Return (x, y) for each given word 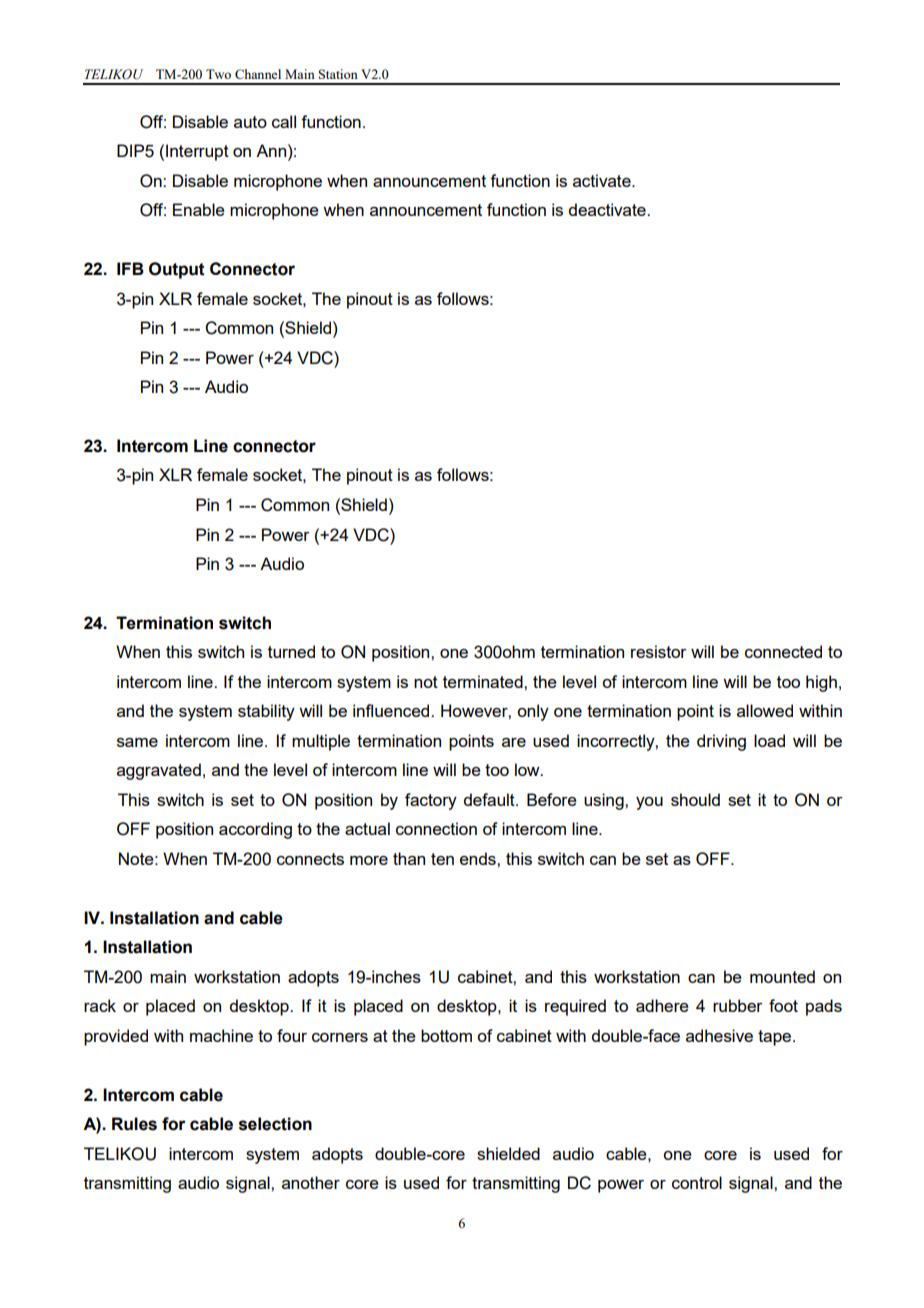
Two (218, 74)
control (697, 1182)
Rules (134, 1124)
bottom (446, 1035)
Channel (258, 74)
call (284, 121)
